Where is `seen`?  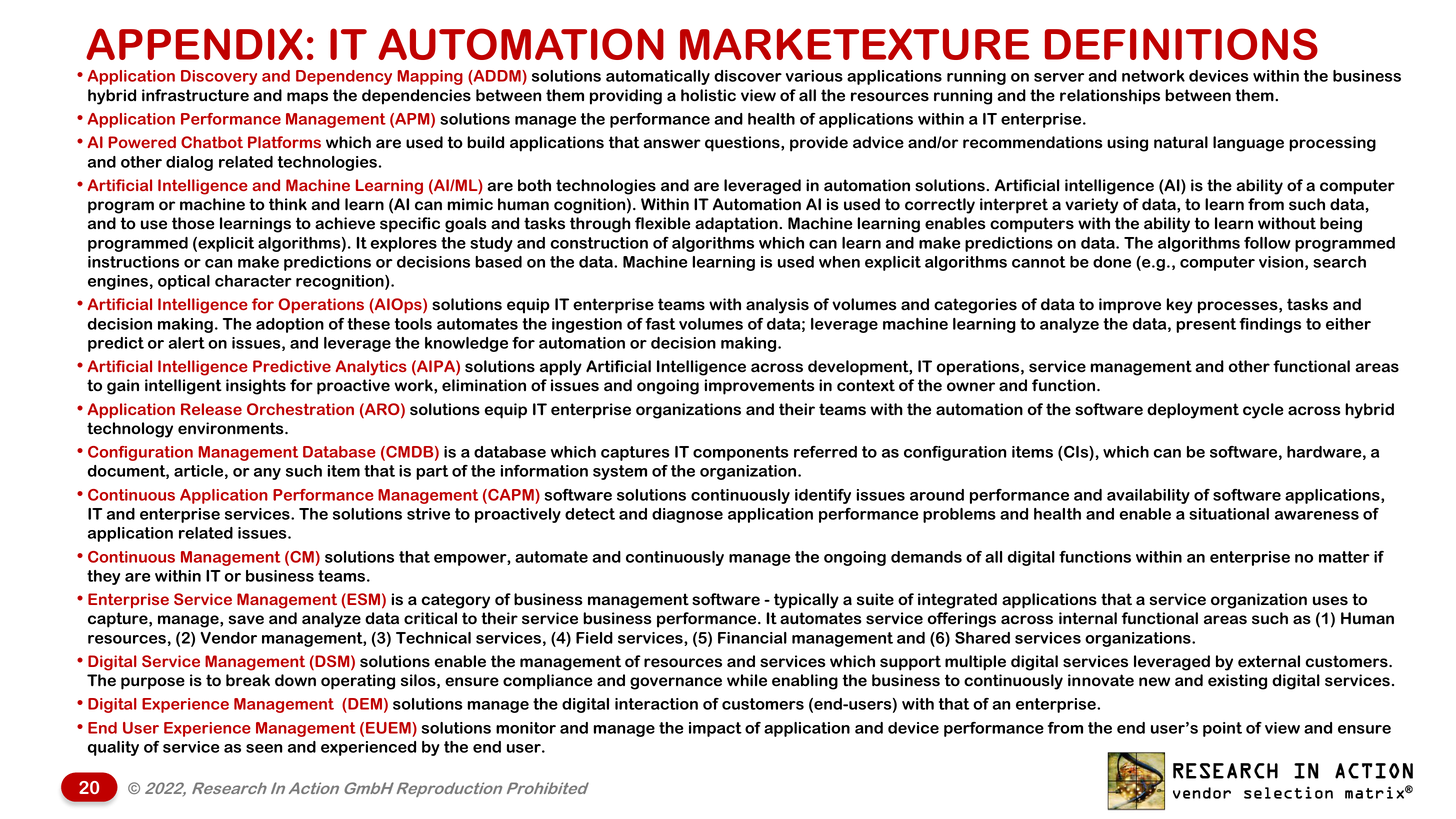
seen is located at coordinates (264, 748).
